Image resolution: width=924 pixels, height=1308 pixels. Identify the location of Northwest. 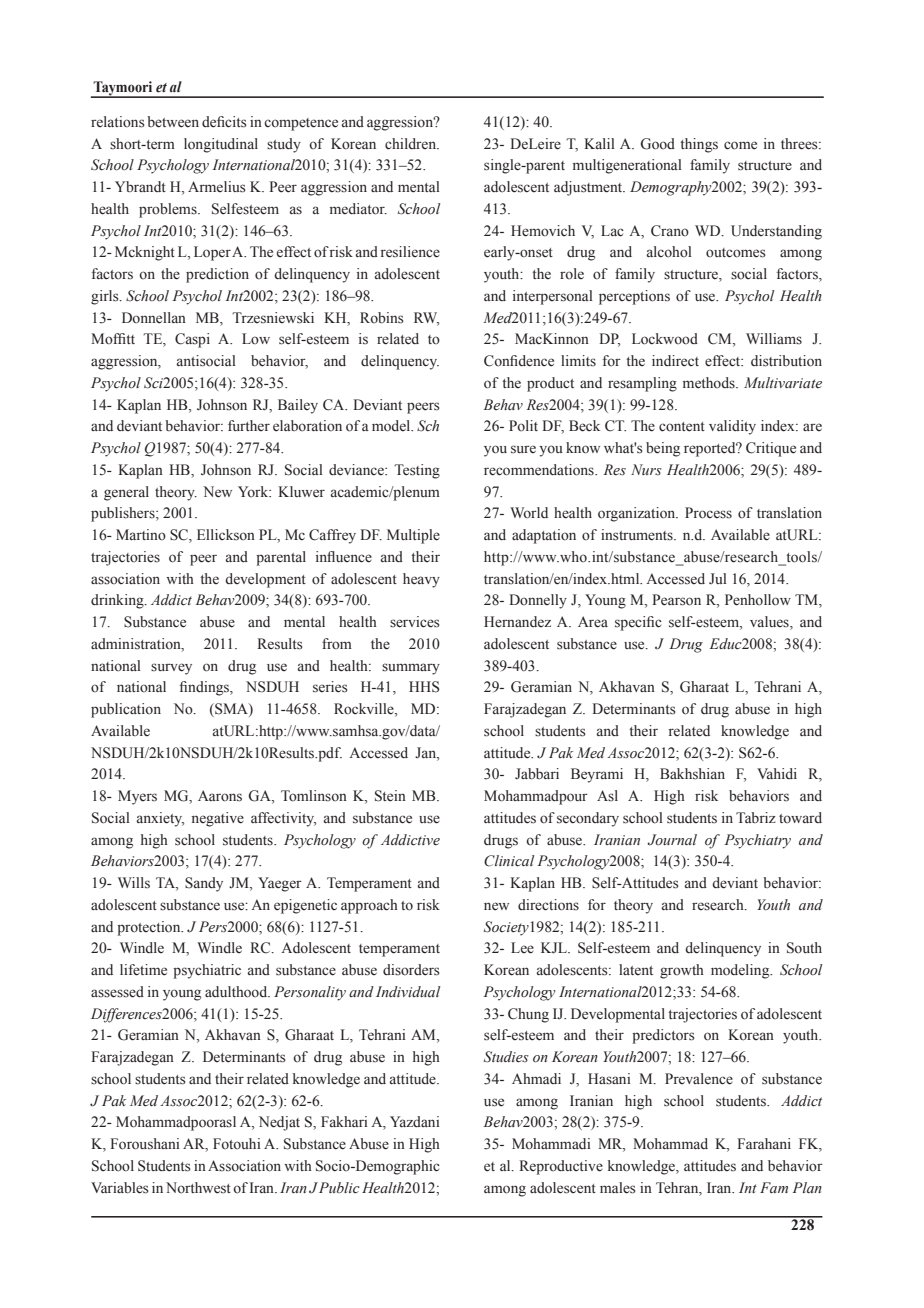
(198, 1188).
